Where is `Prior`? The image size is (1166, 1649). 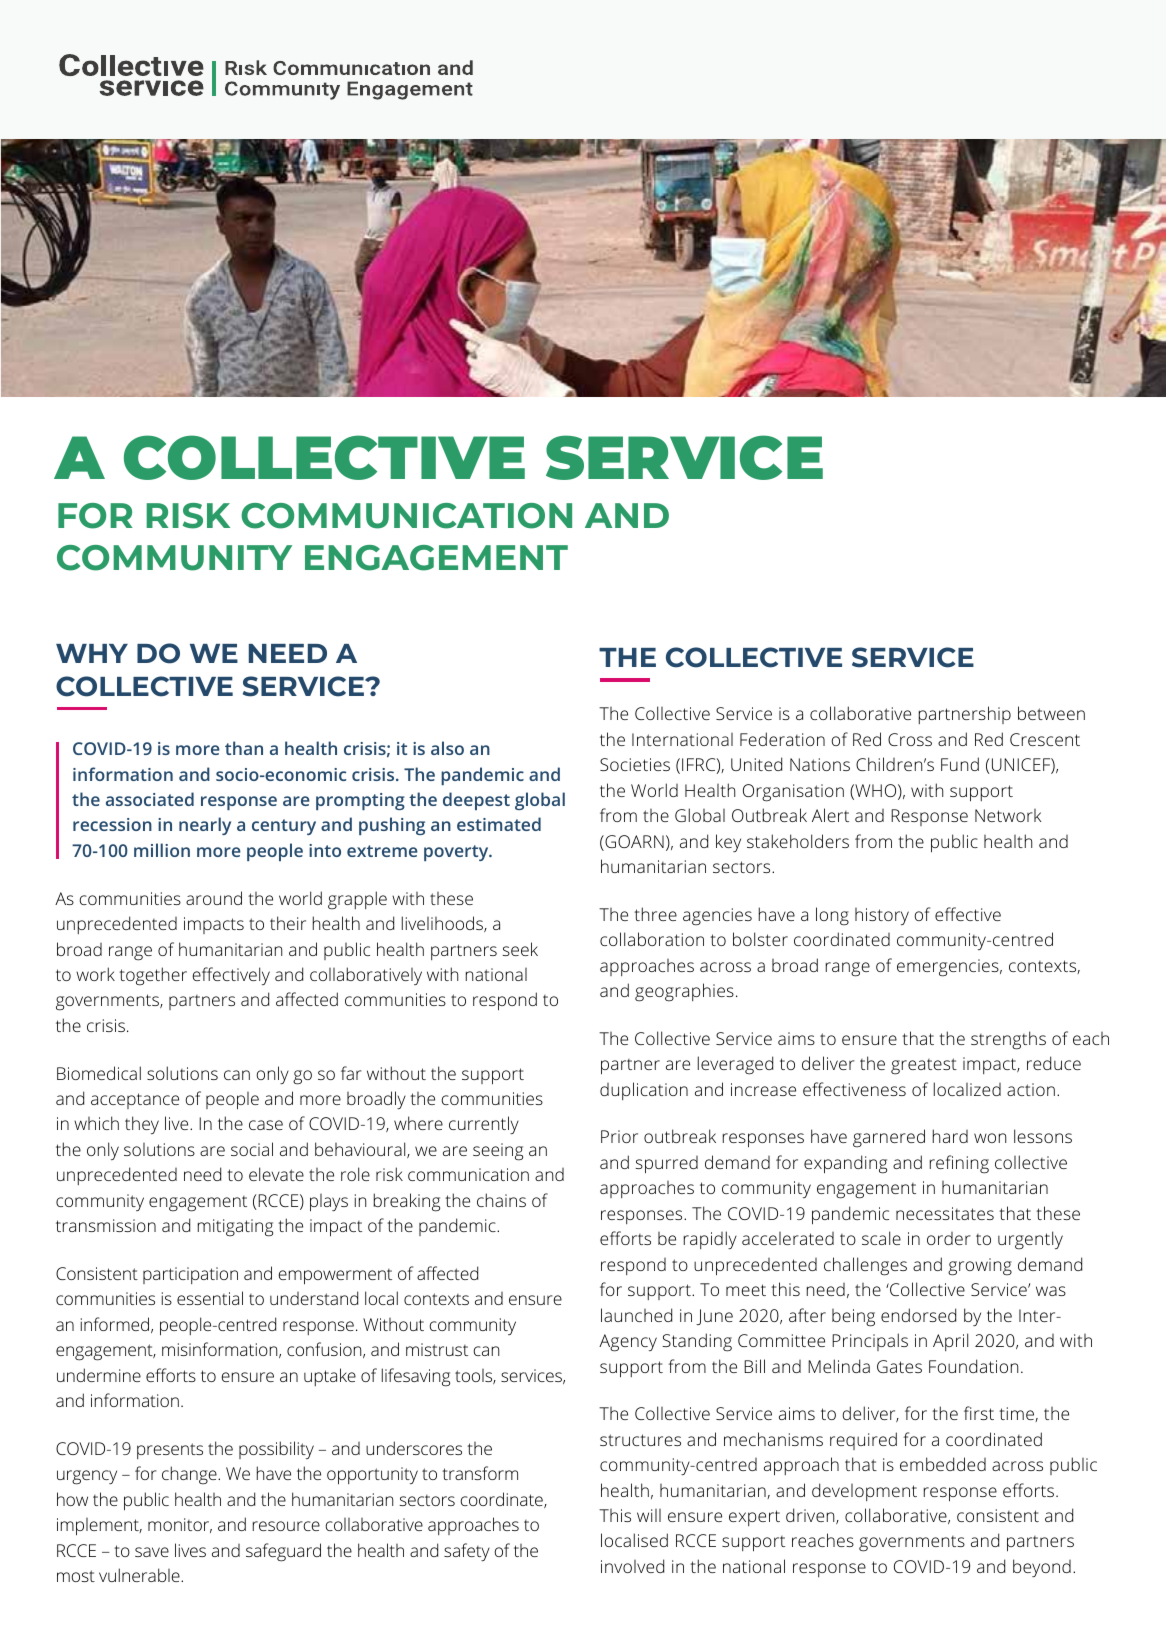 Prior is located at coordinates (619, 1136).
